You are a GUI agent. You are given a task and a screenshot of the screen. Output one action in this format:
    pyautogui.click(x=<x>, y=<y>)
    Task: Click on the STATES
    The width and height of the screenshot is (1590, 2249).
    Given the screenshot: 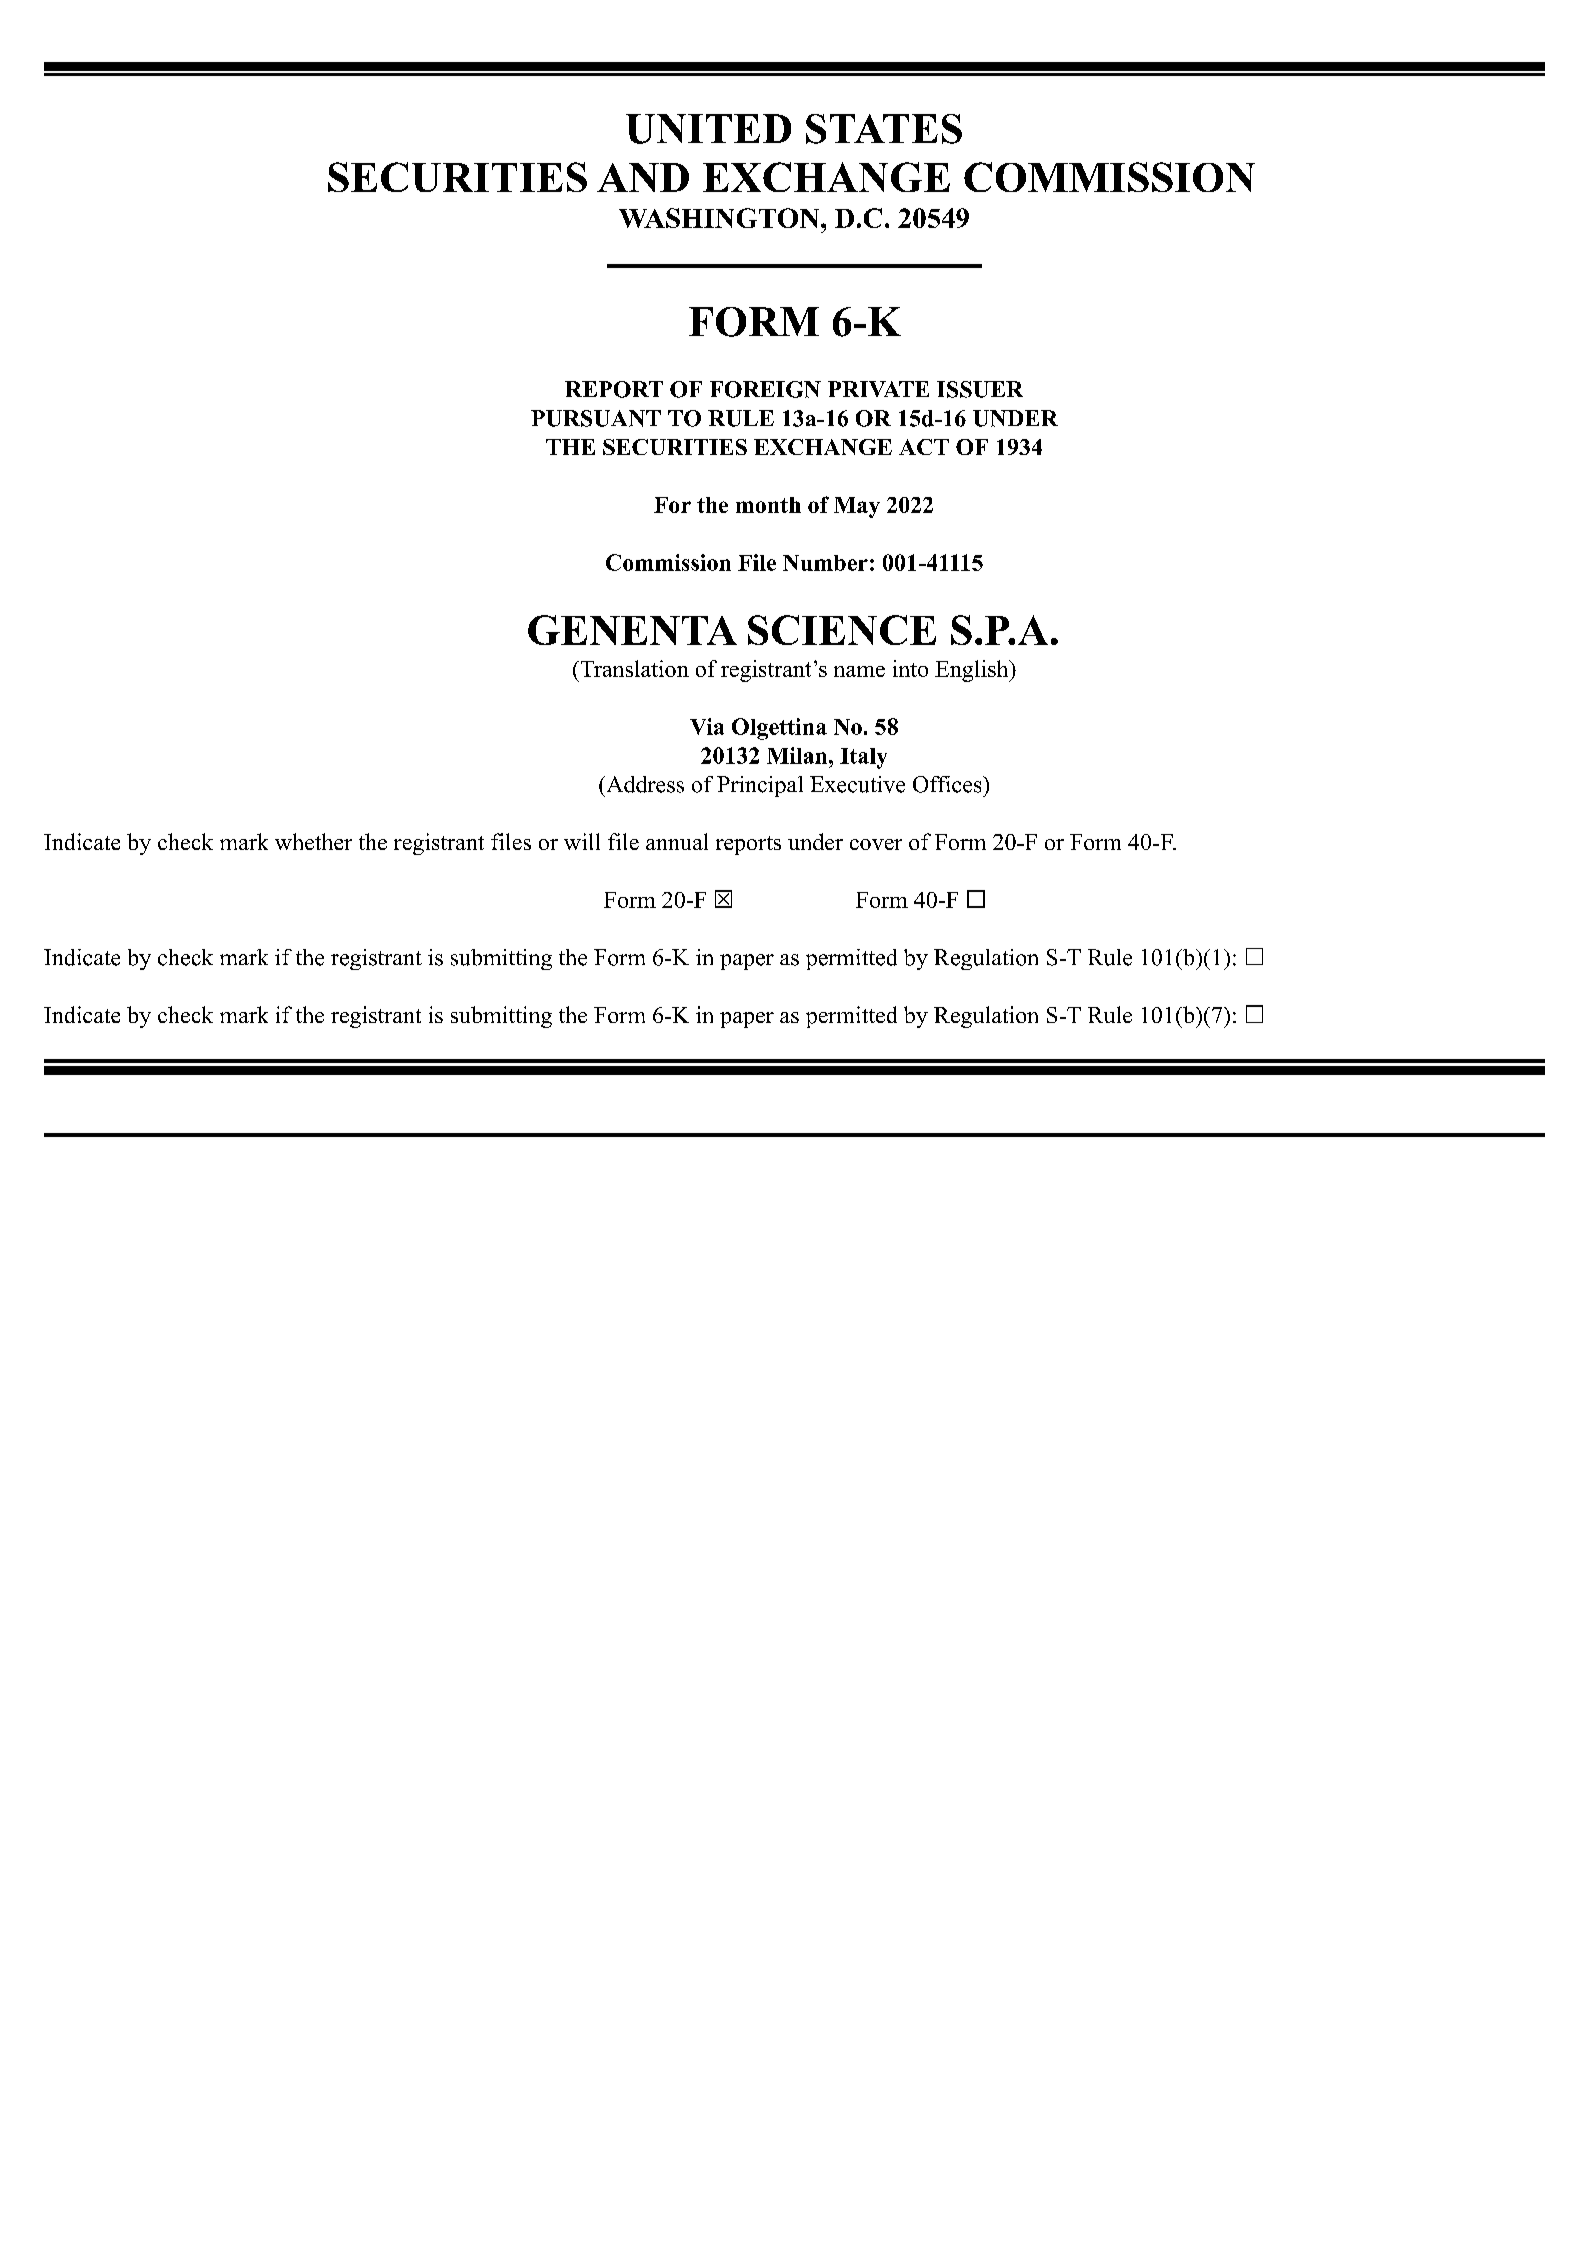 What is the action you would take?
    pyautogui.click(x=884, y=129)
